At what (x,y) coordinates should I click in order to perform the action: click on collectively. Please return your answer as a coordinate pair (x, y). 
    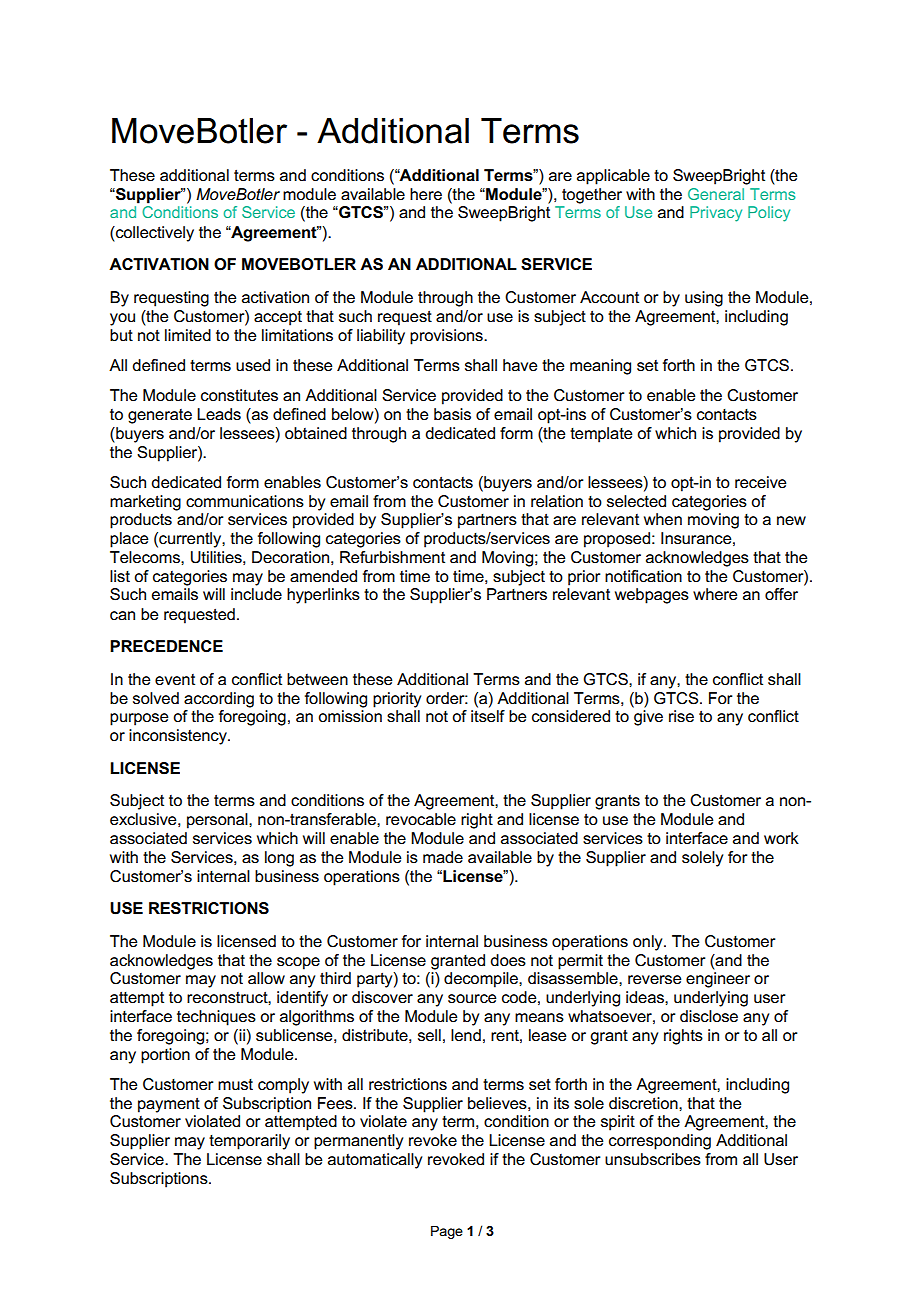
    Looking at the image, I should click on (154, 234).
